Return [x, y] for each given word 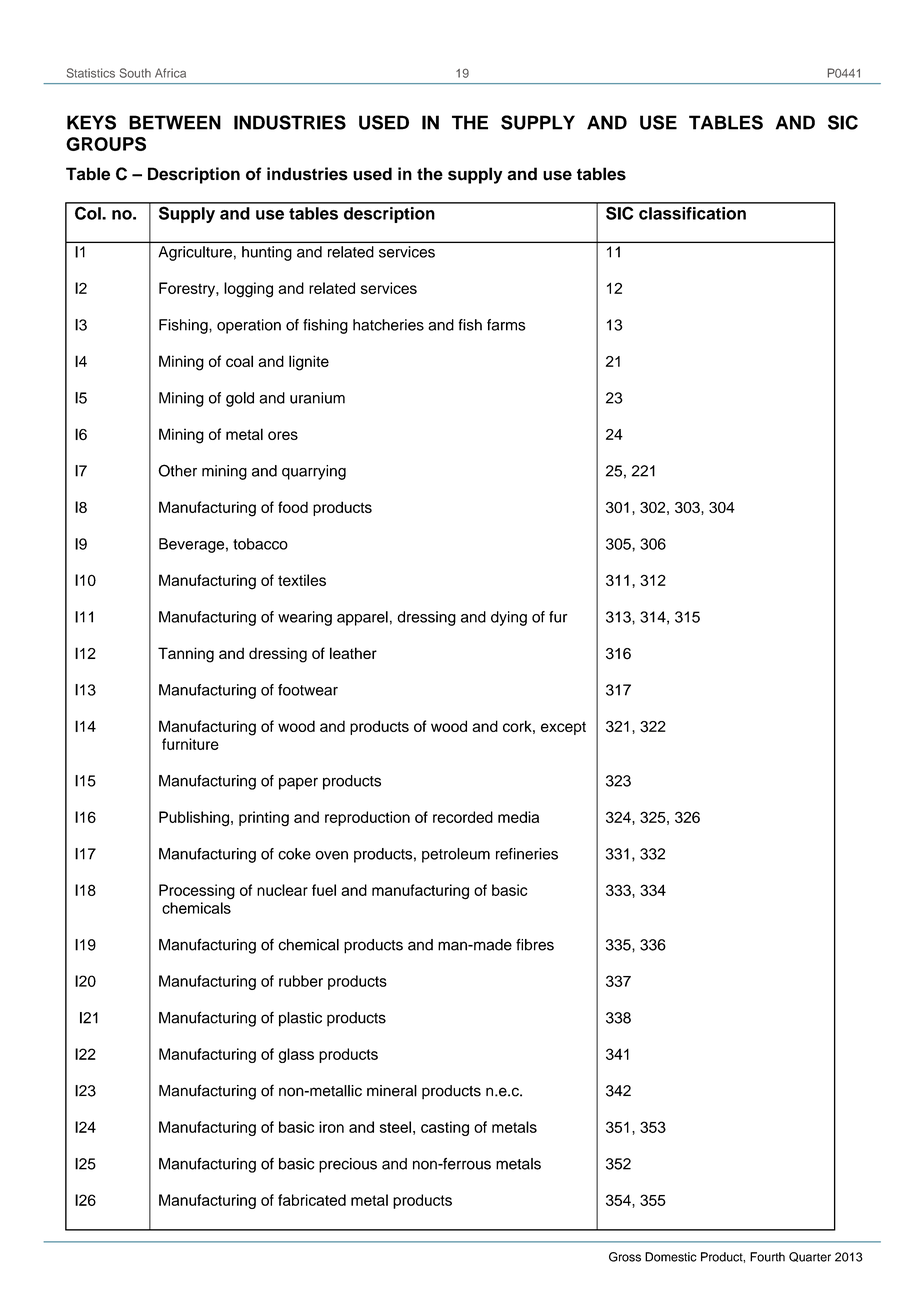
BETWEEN [175, 122]
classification [692, 213]
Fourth [767, 1257]
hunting [267, 253]
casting [445, 1128]
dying [509, 618]
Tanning [186, 655]
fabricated [312, 1200]
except [563, 728]
